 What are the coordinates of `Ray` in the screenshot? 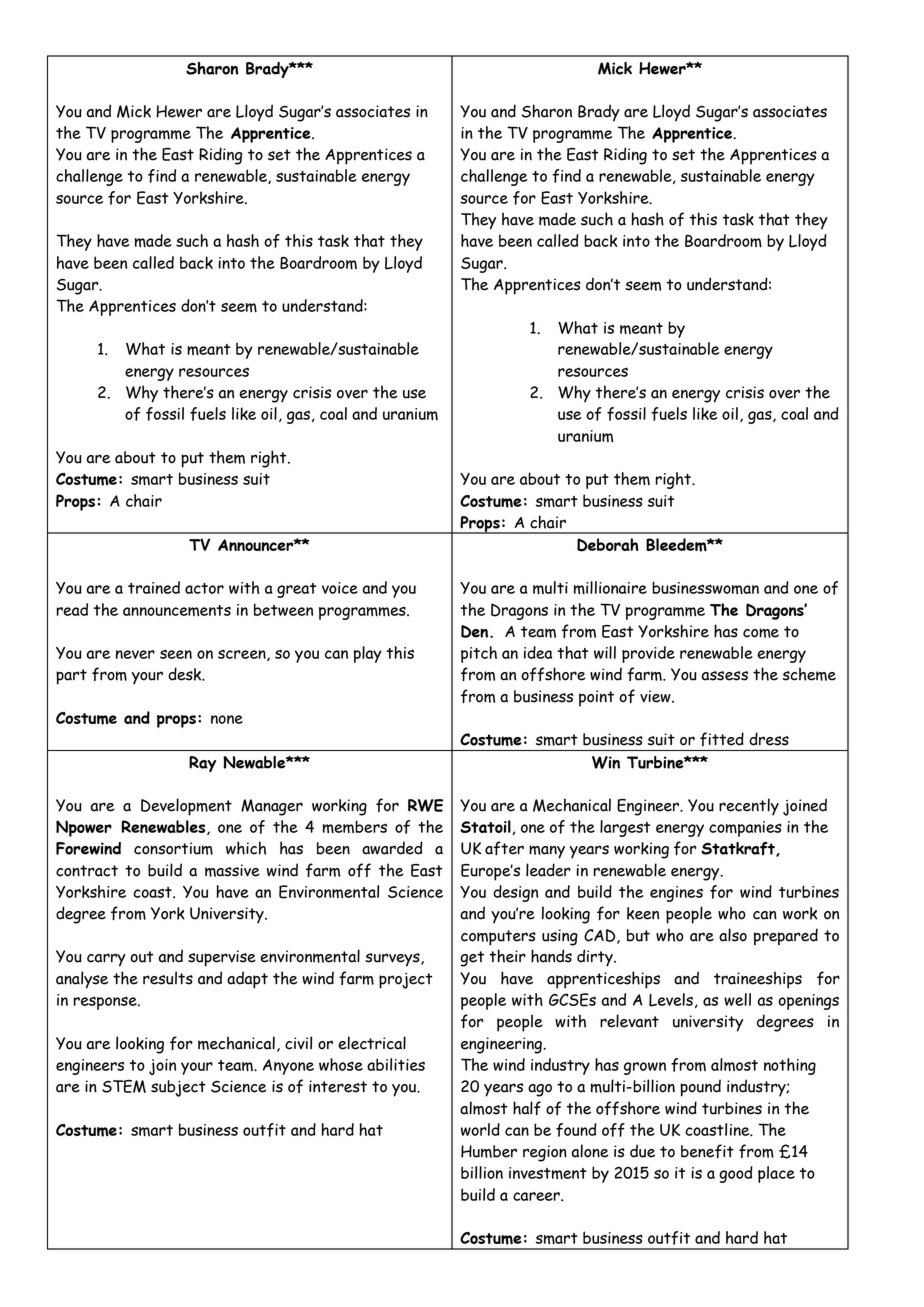 It's located at (202, 764).
